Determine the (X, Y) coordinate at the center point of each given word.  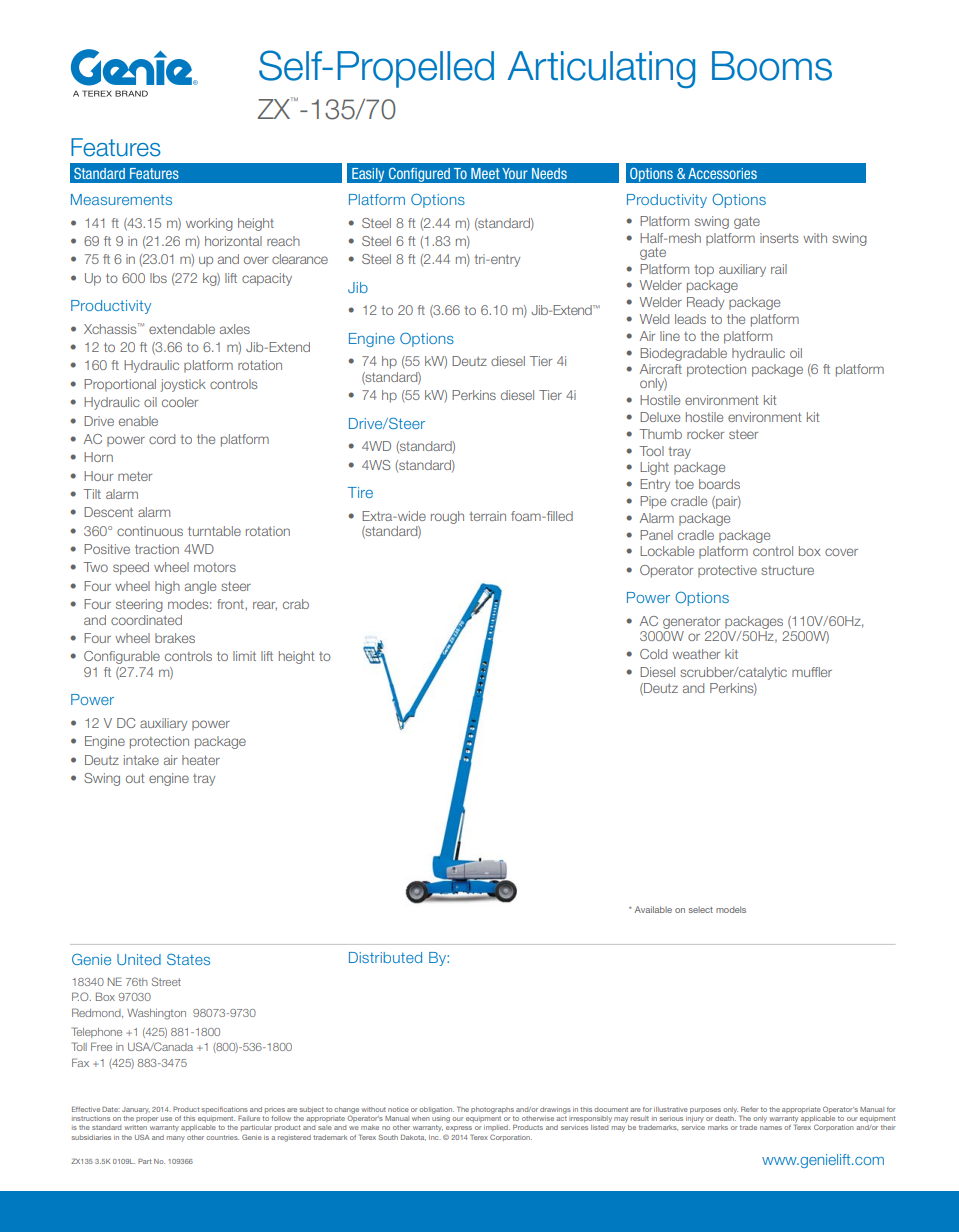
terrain (487, 516)
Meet (485, 173)
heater (201, 760)
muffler (812, 672)
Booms (772, 66)
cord (162, 439)
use (166, 1119)
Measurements (121, 199)
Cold (653, 654)
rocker (705, 434)
